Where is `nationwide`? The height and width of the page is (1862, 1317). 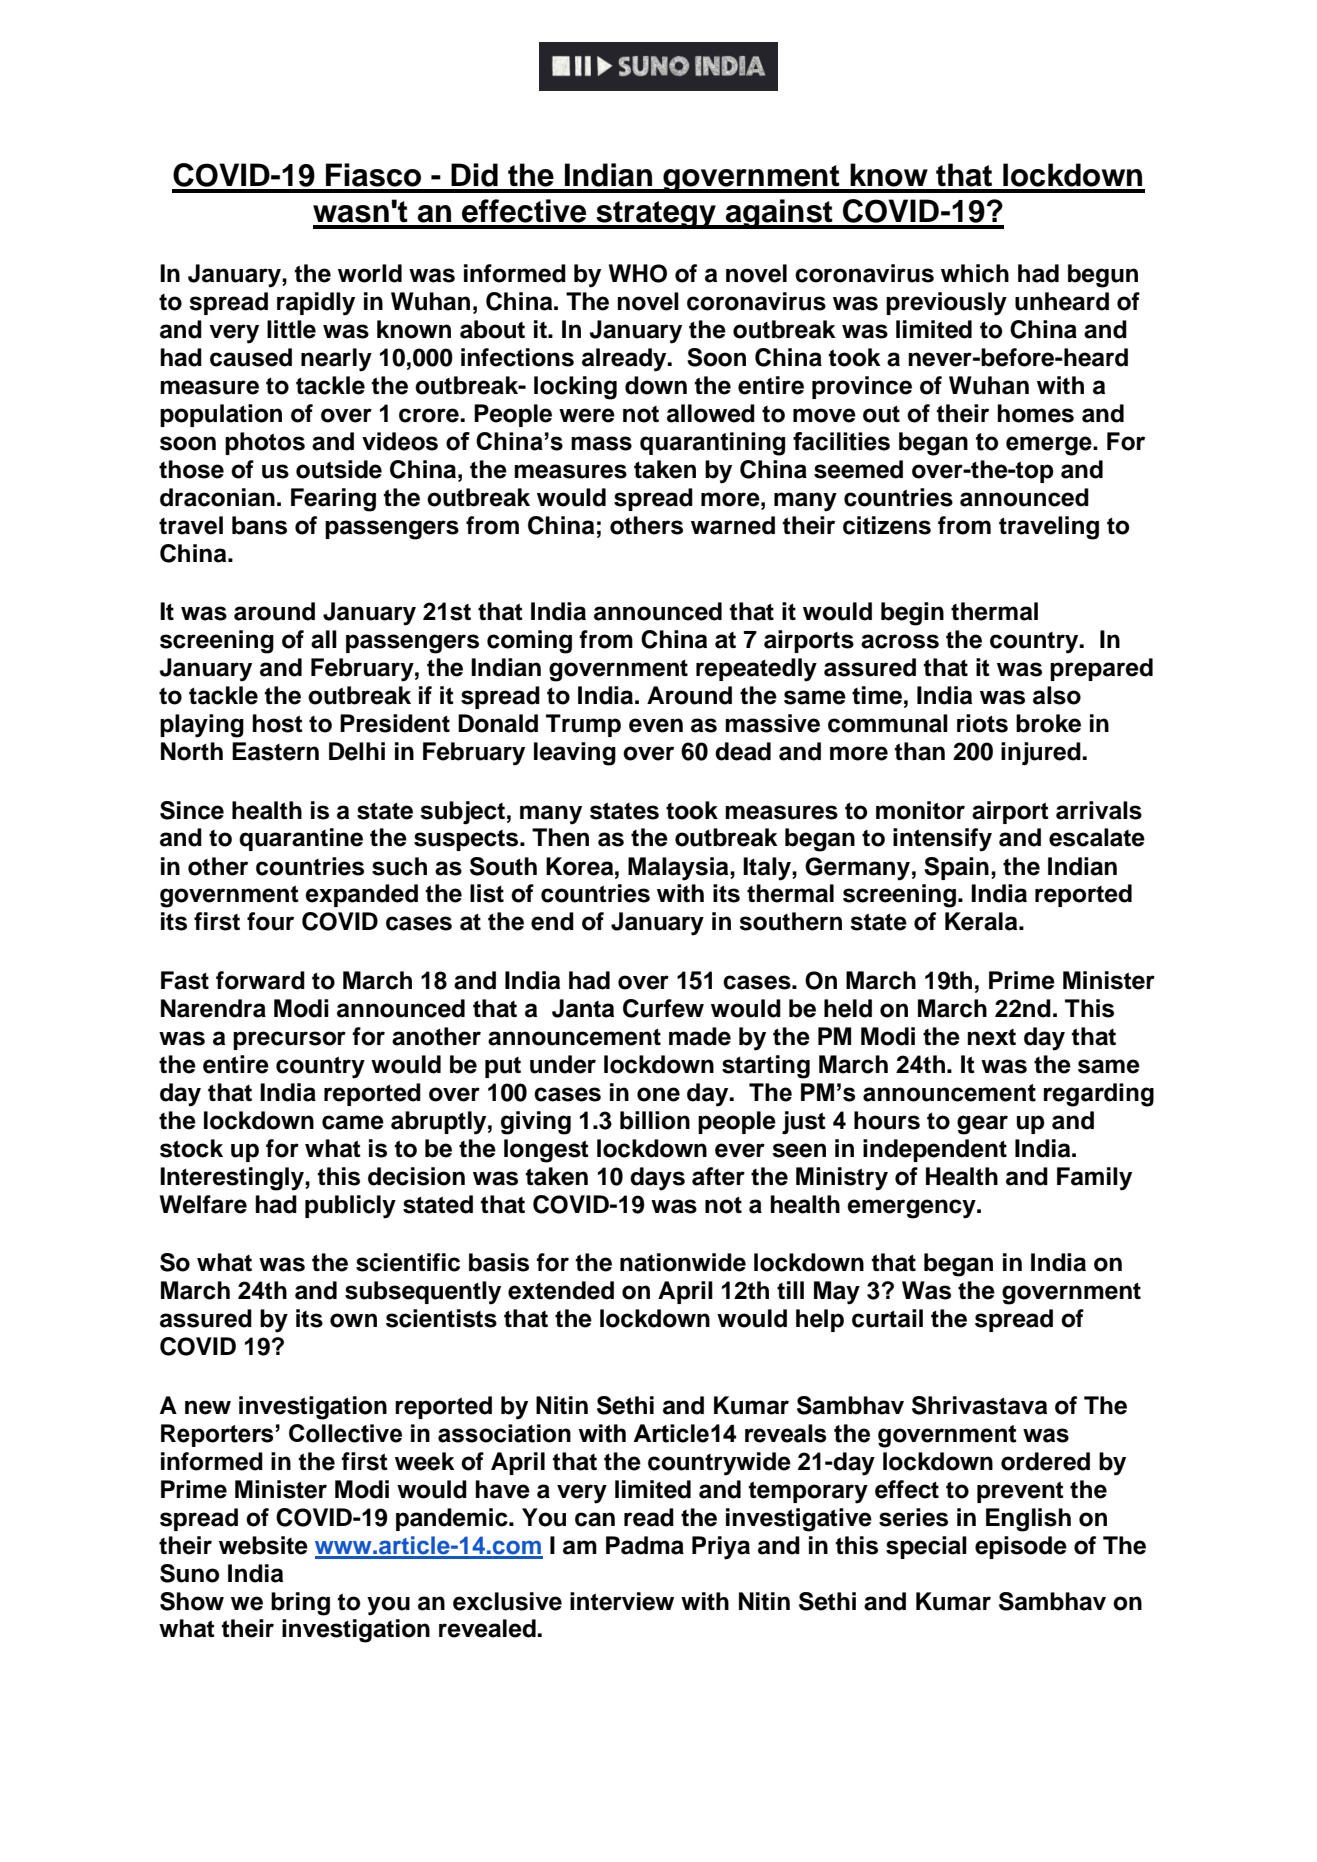 nationwide is located at coordinates (683, 1262).
